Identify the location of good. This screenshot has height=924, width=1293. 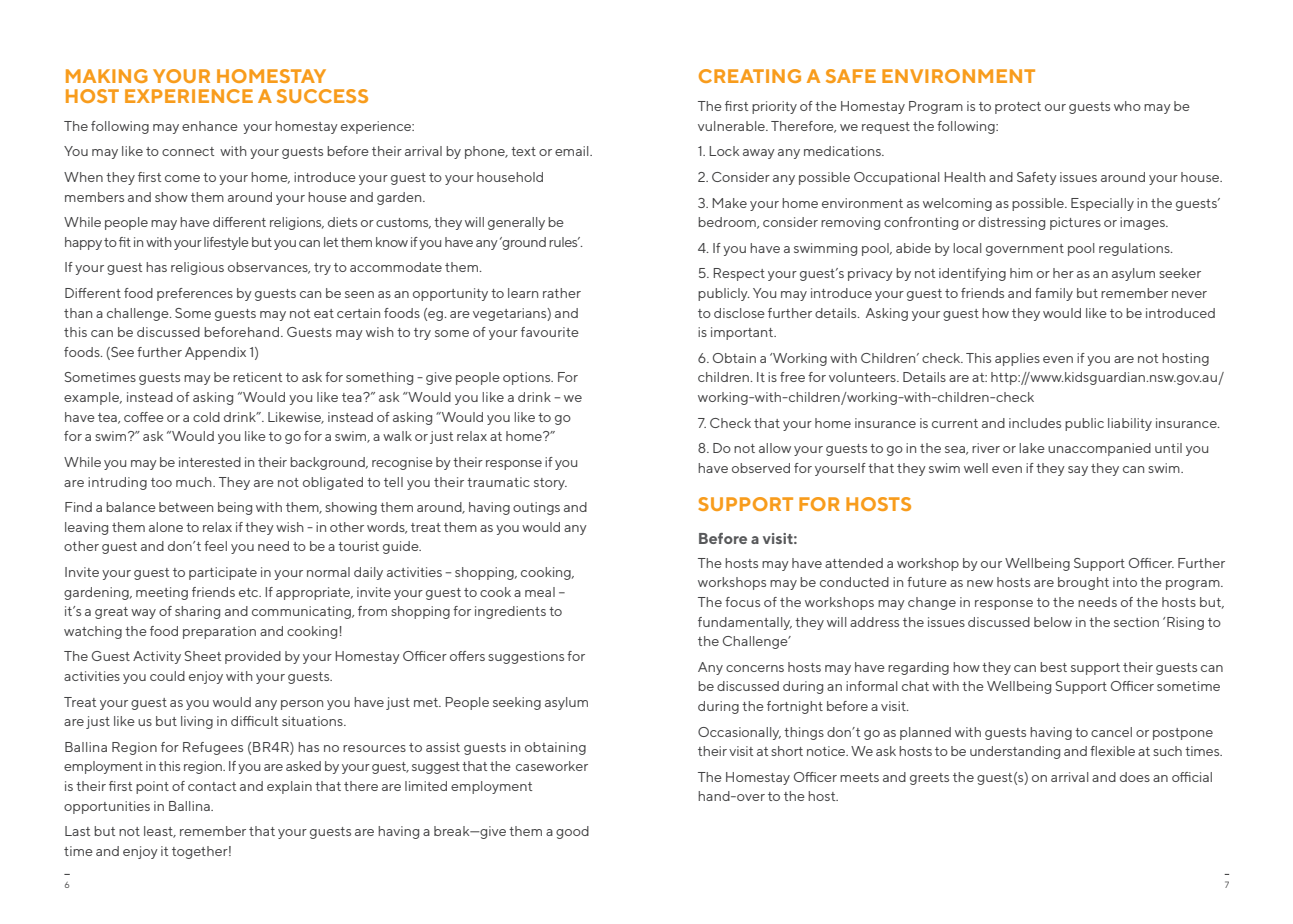
(572, 832).
